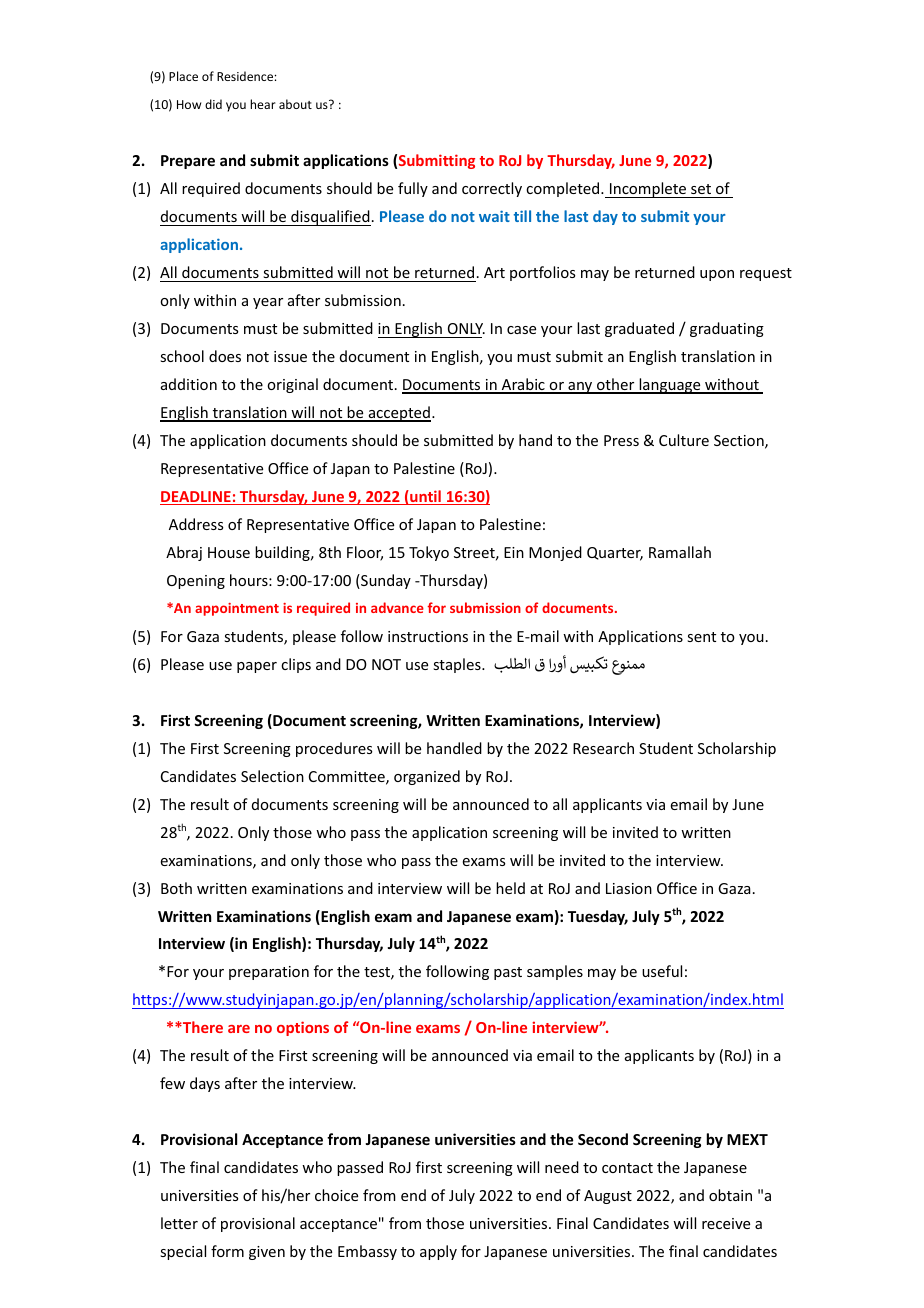 This screenshot has height=1308, width=924. What do you see at coordinates (227, 1251) in the screenshot?
I see `form` at bounding box center [227, 1251].
